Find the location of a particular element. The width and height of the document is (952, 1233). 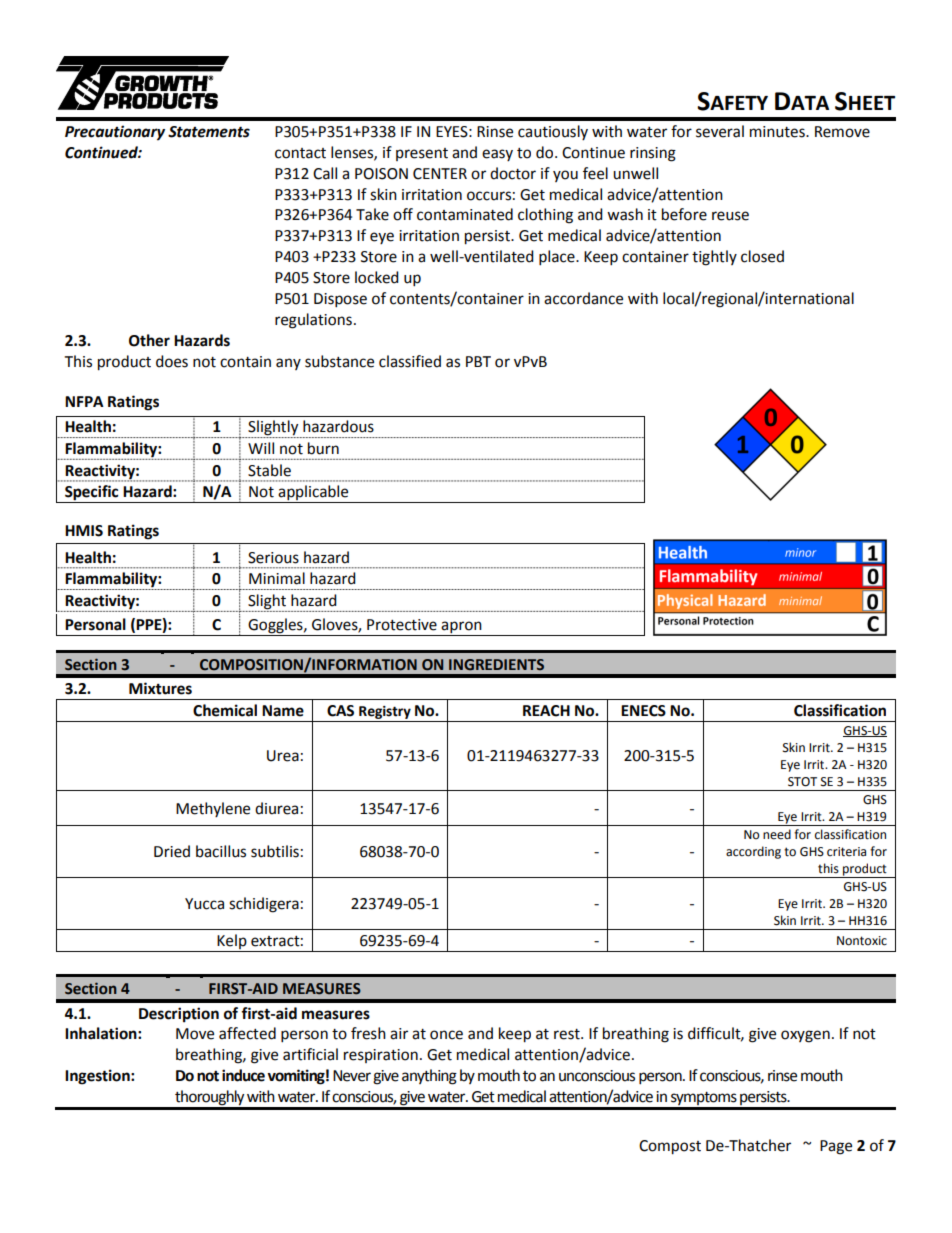

Statements is located at coordinates (209, 132).
